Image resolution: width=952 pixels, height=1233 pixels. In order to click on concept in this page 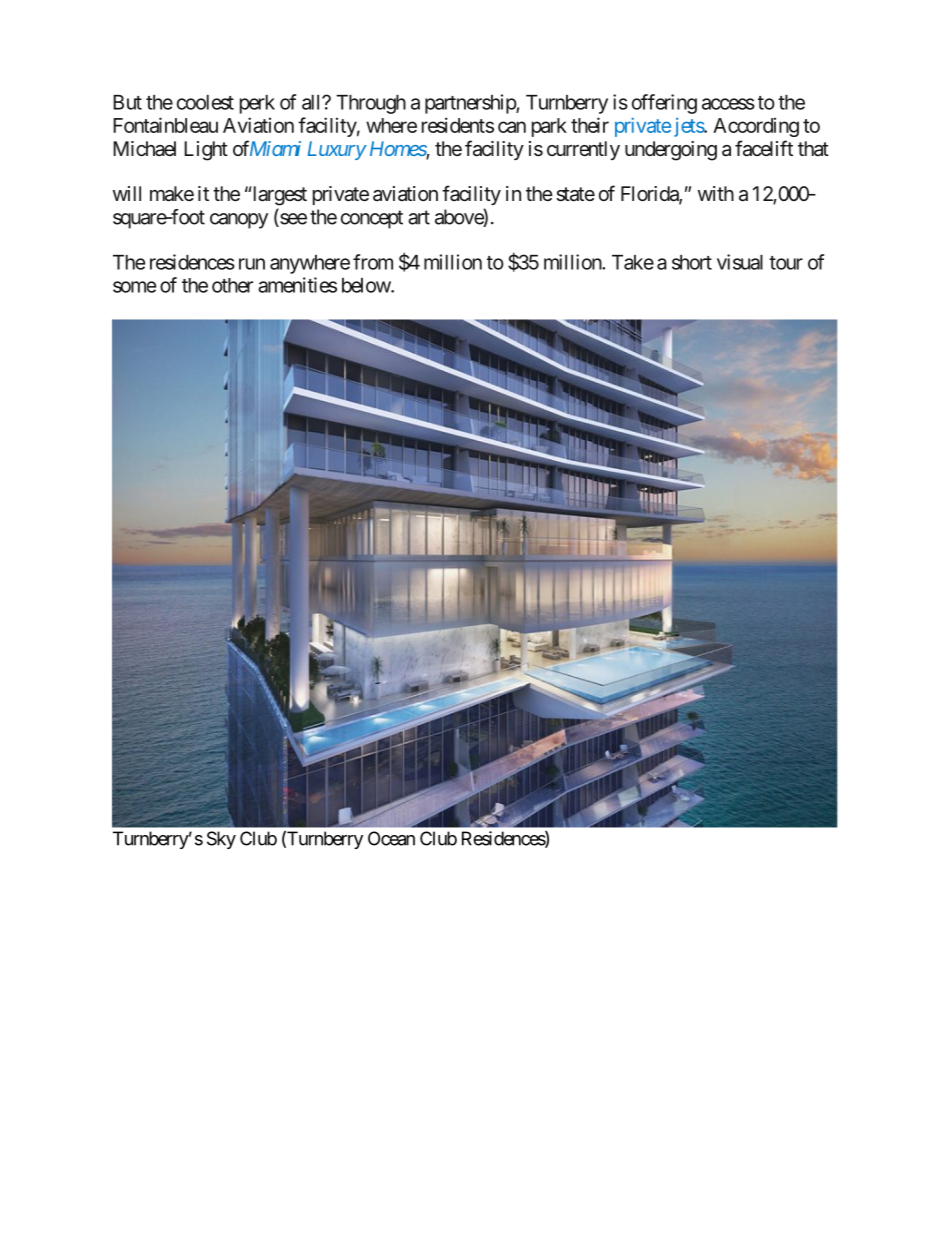, I will do `click(372, 219)`.
